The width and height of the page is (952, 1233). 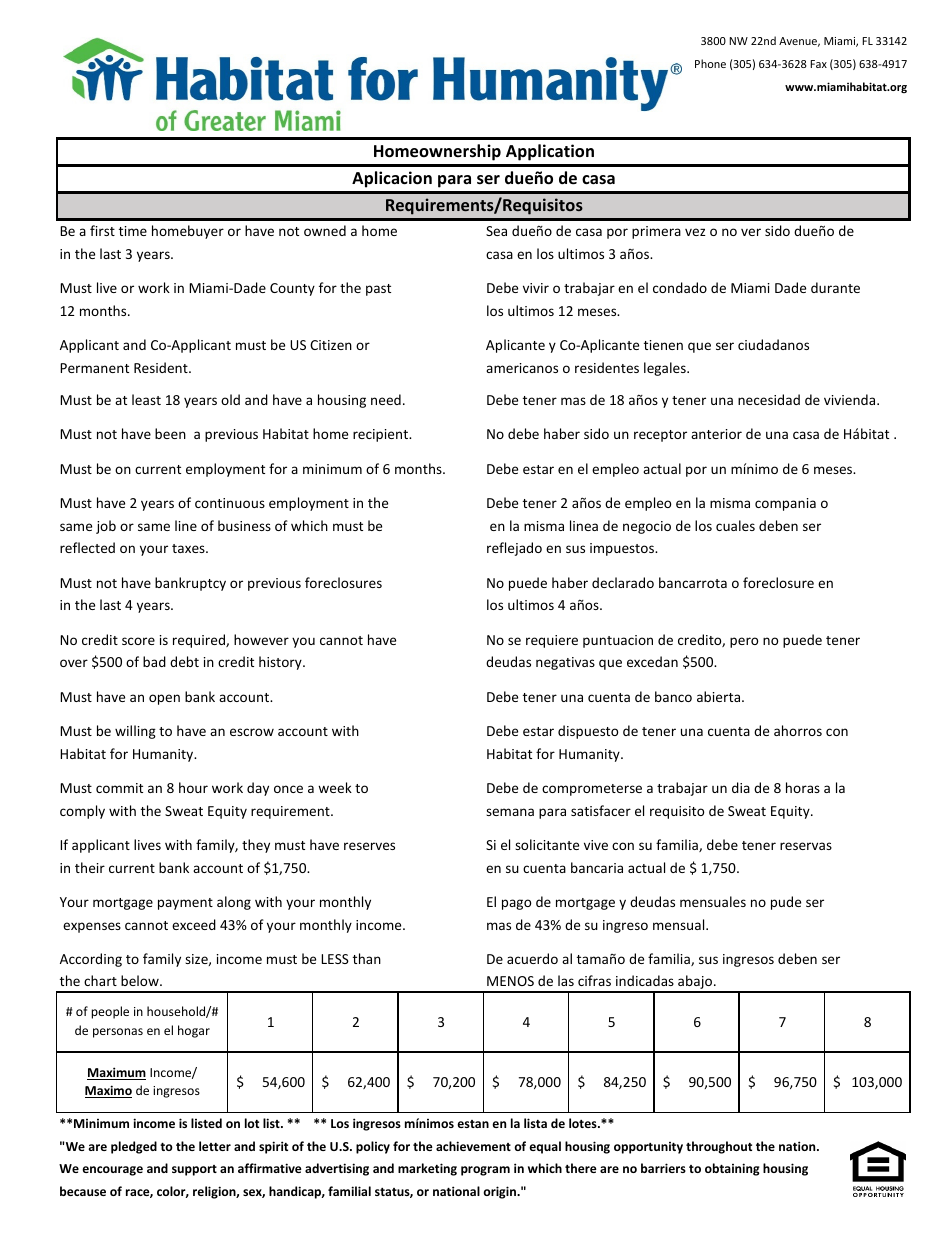 What do you see at coordinates (550, 152) in the page?
I see `Application` at bounding box center [550, 152].
